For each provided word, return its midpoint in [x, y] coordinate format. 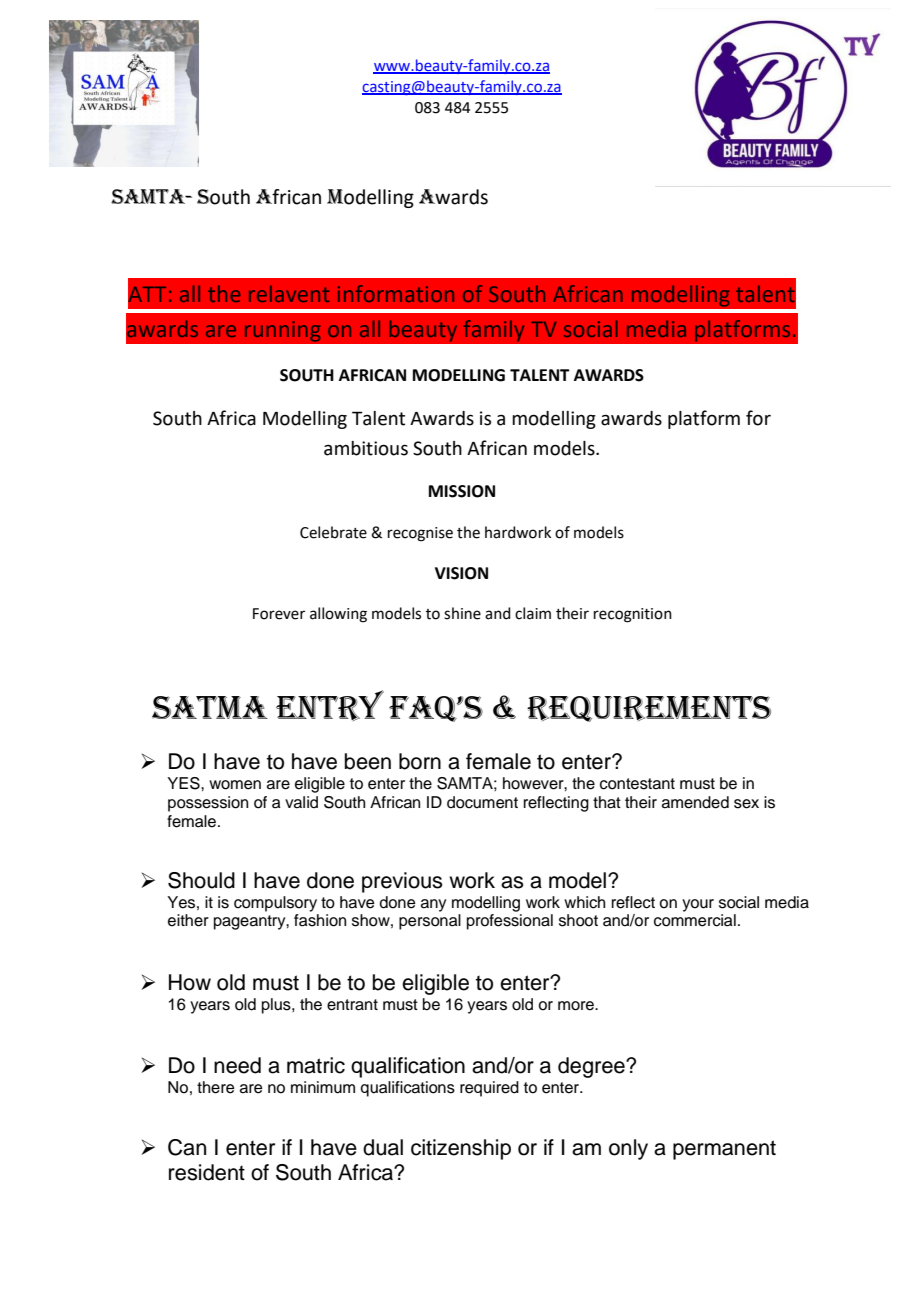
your [698, 905]
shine [462, 613]
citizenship [461, 1149]
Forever [279, 614]
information [396, 293]
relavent [289, 293]
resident [207, 1172]
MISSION [462, 491]
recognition [633, 615]
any [433, 905]
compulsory [275, 904]
